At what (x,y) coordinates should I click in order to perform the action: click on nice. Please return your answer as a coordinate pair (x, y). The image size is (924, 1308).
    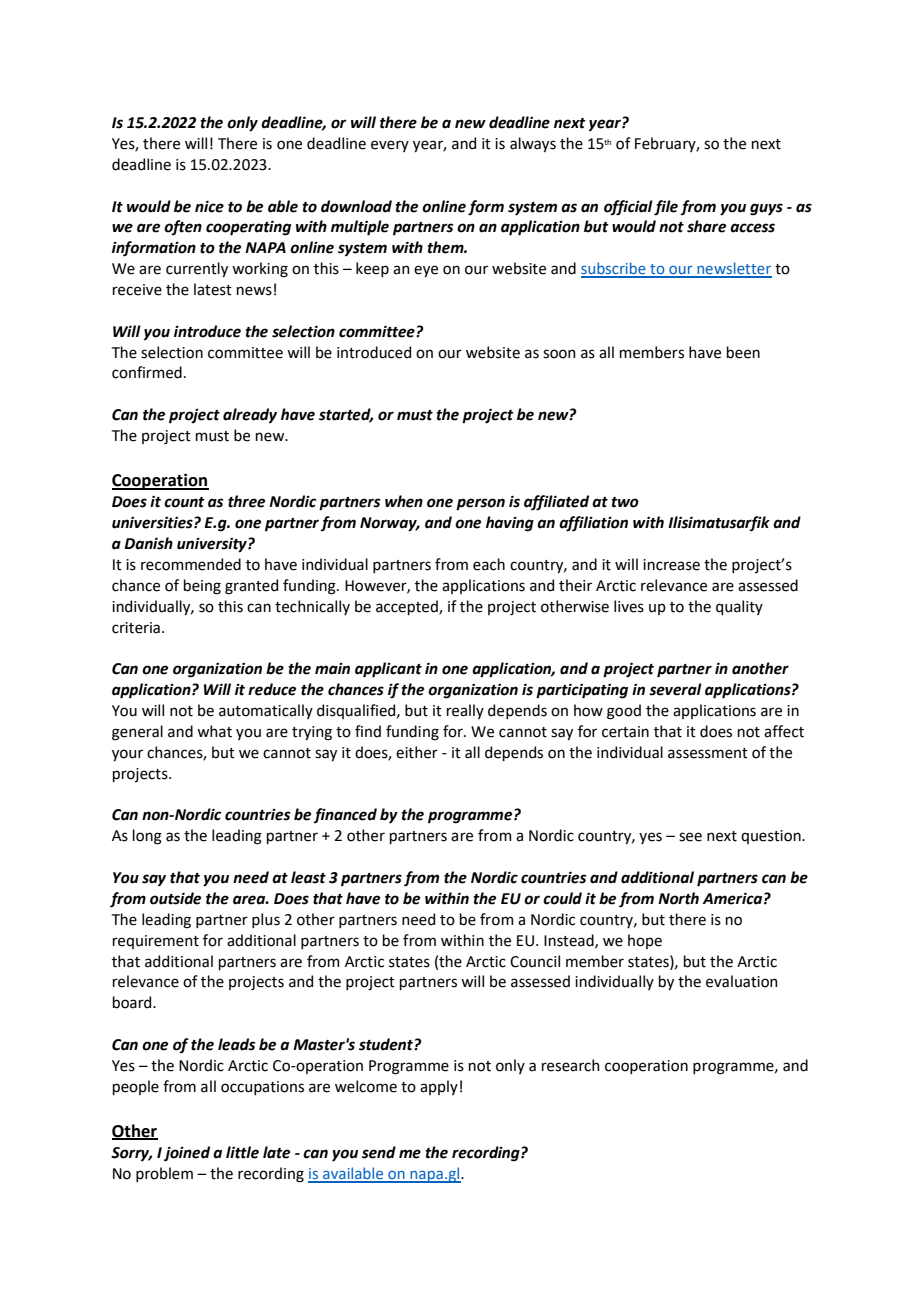
    Looking at the image, I should click on (209, 206).
